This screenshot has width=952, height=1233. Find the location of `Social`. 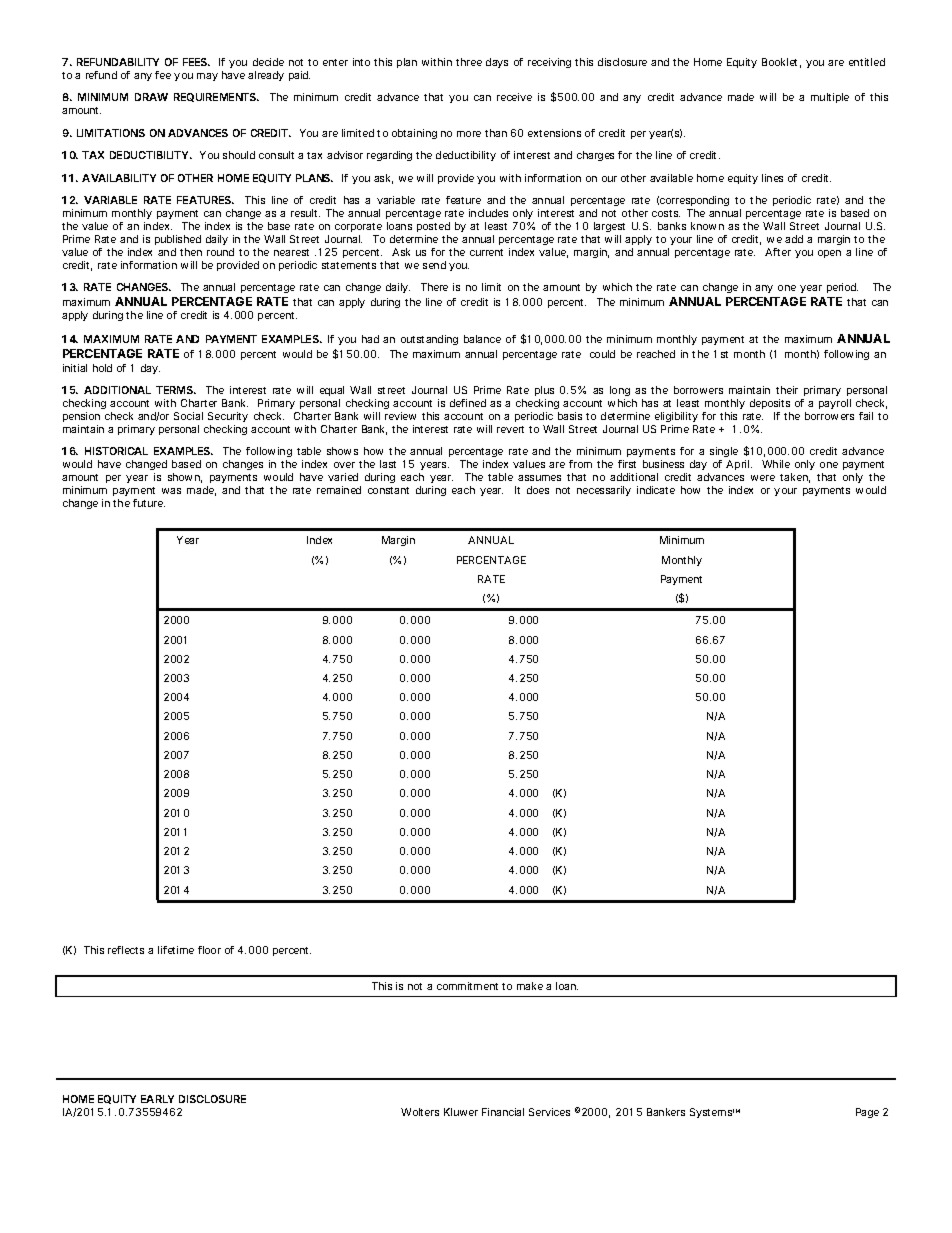

Social is located at coordinates (188, 416).
